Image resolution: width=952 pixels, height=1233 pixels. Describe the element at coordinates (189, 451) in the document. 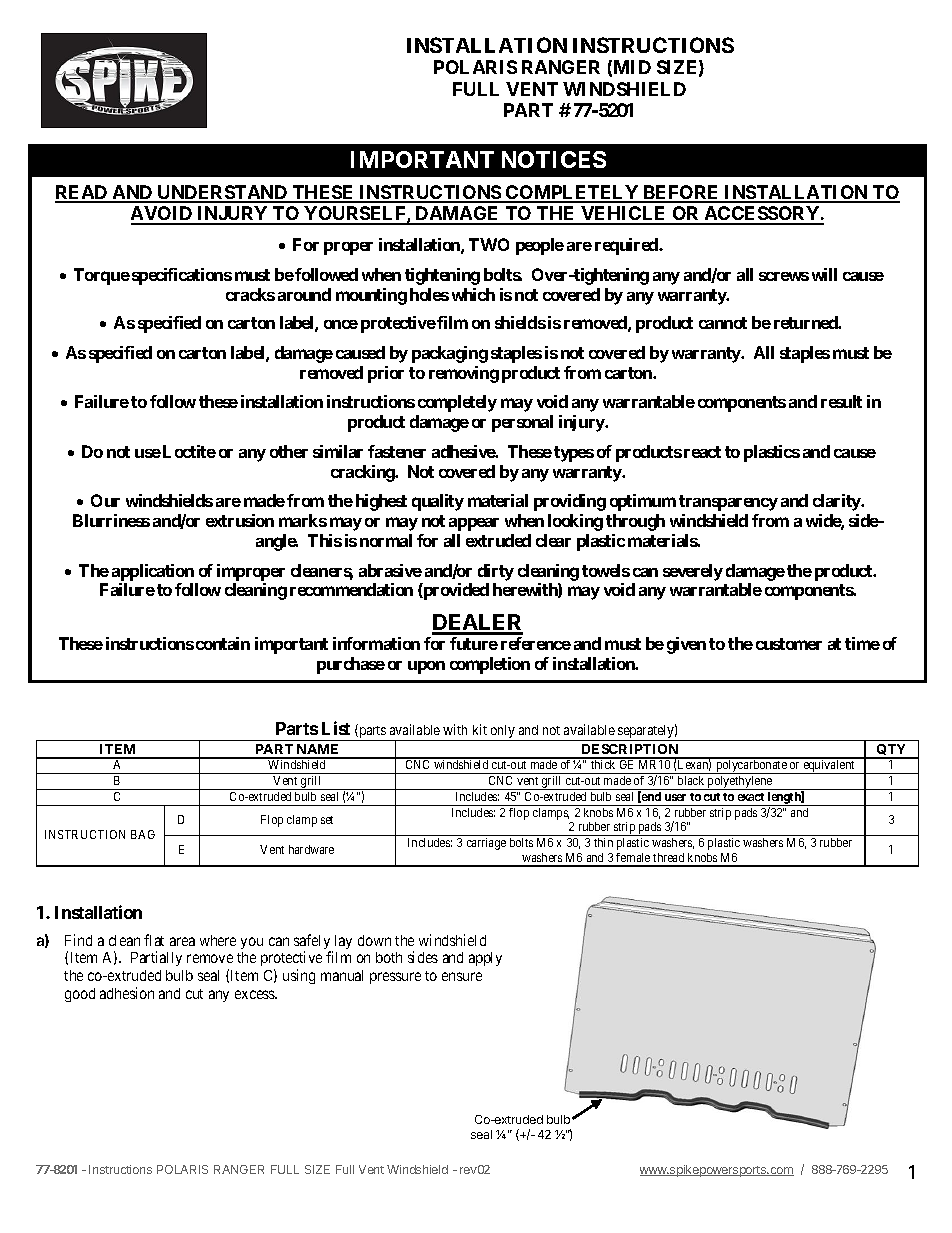

I see `Loctite` at that location.
